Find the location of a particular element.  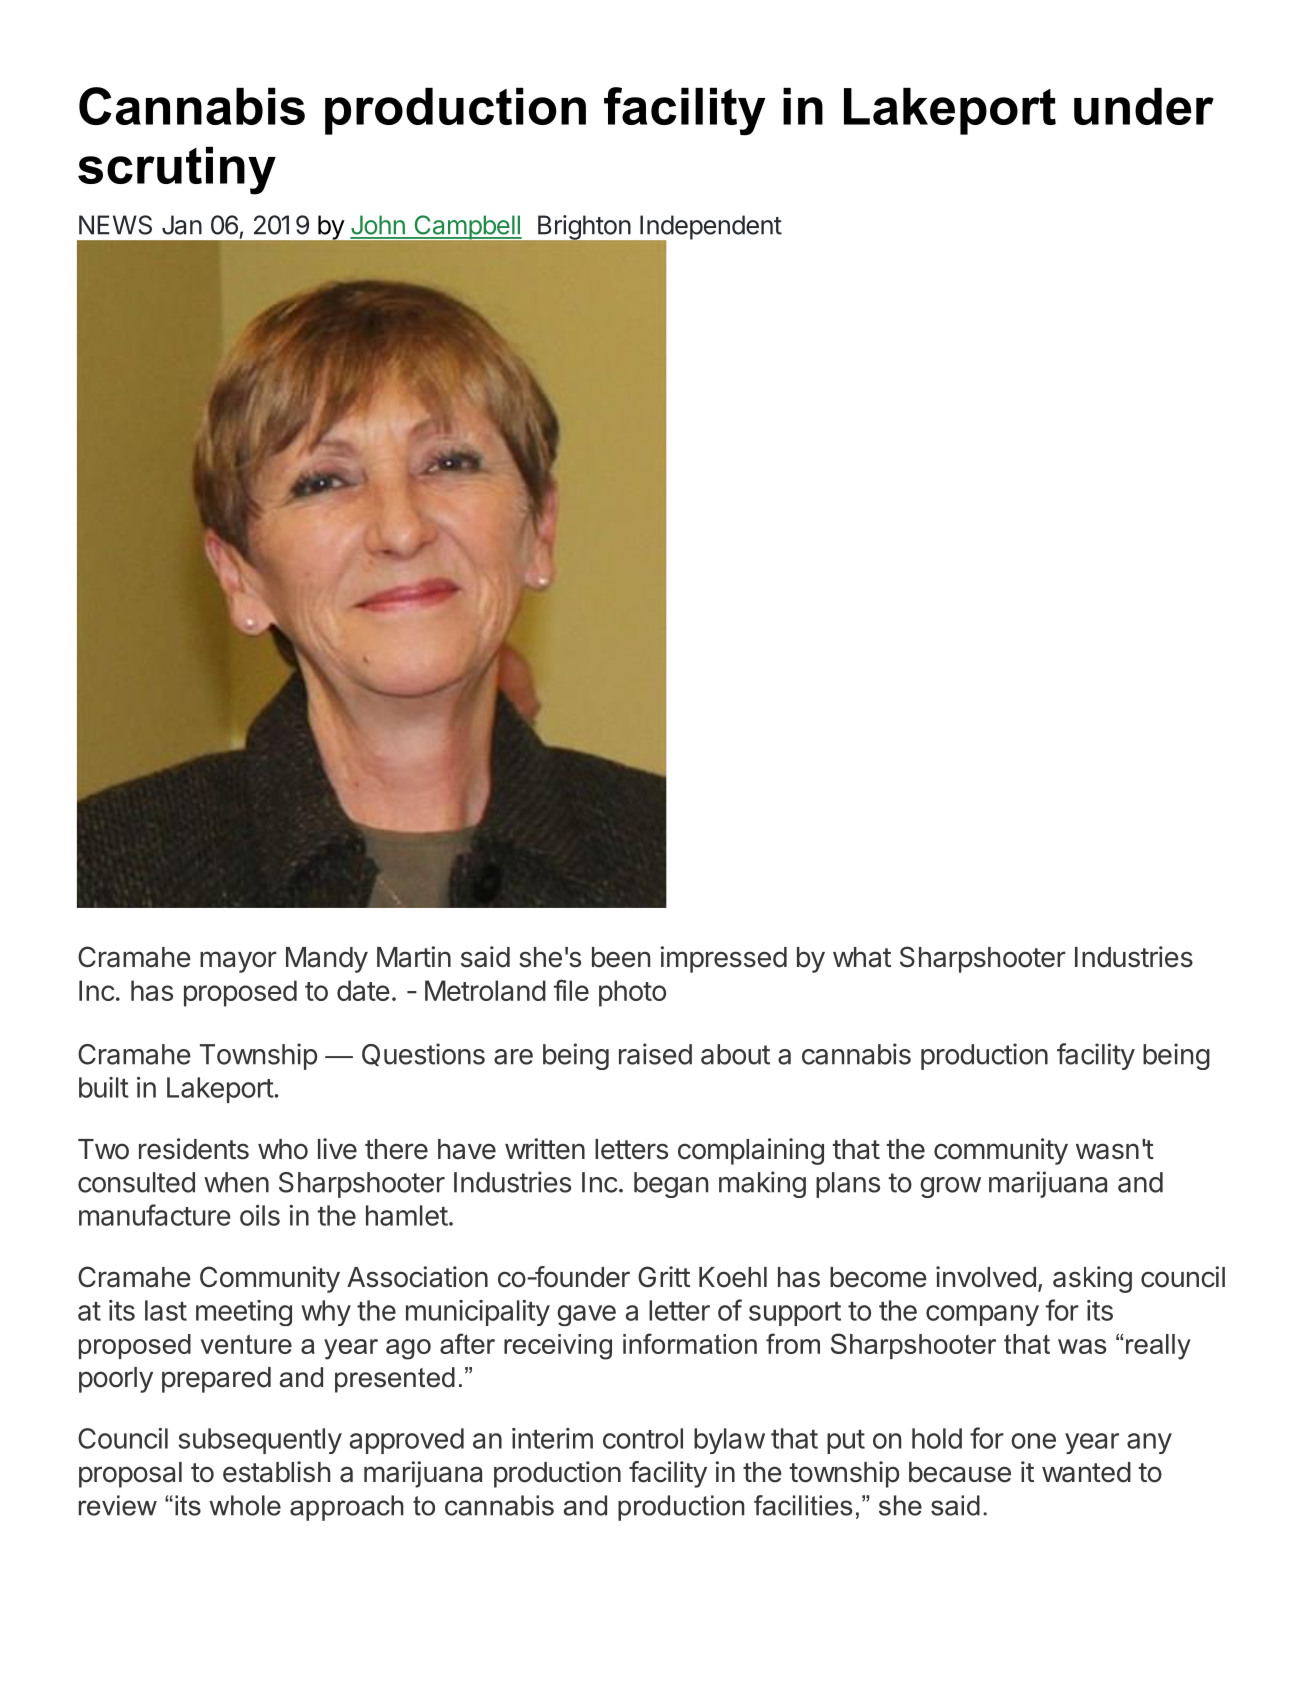

Independent is located at coordinates (710, 228).
